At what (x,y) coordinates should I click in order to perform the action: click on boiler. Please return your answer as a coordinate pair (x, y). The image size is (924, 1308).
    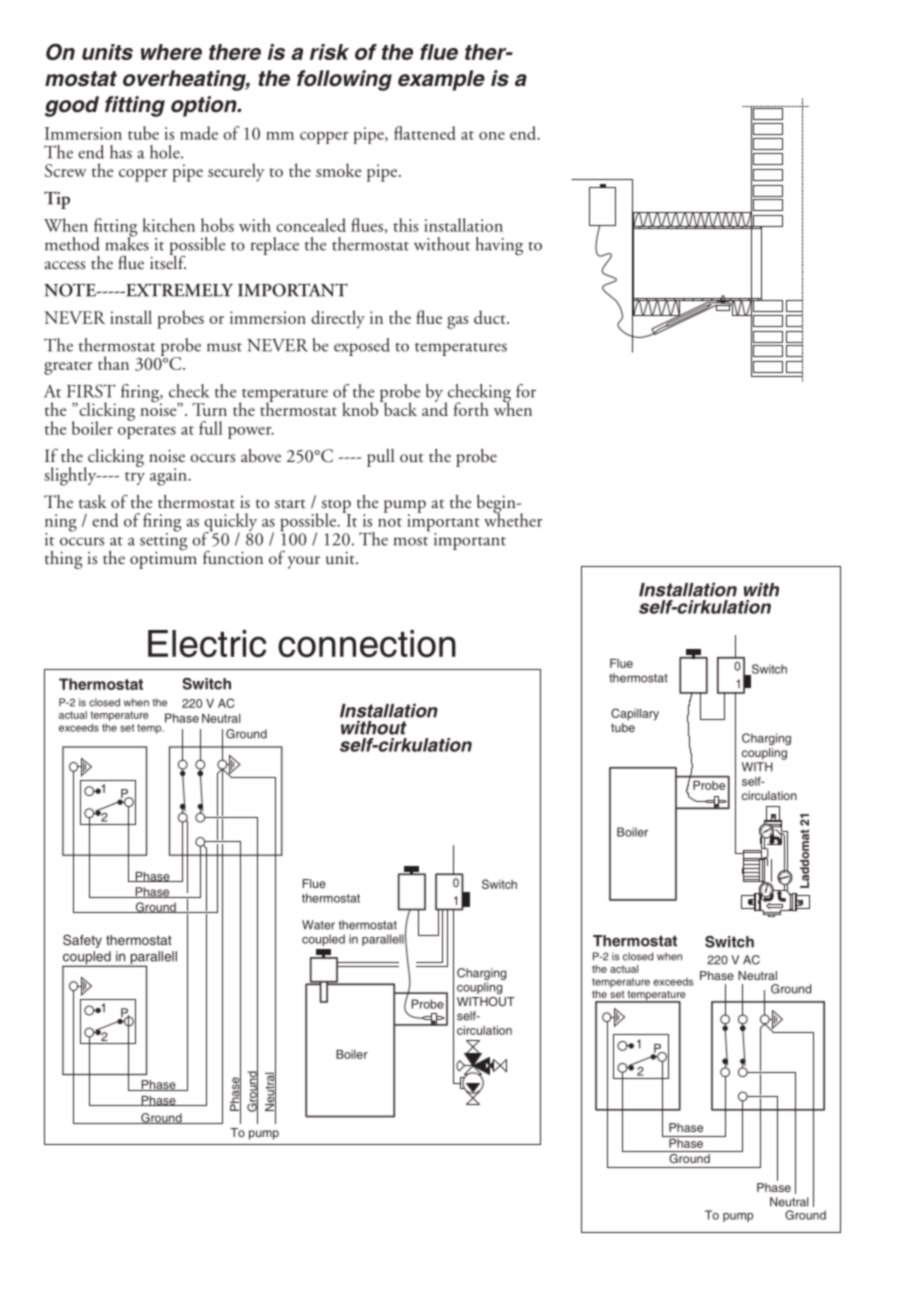
    Looking at the image, I should click on (92, 428).
